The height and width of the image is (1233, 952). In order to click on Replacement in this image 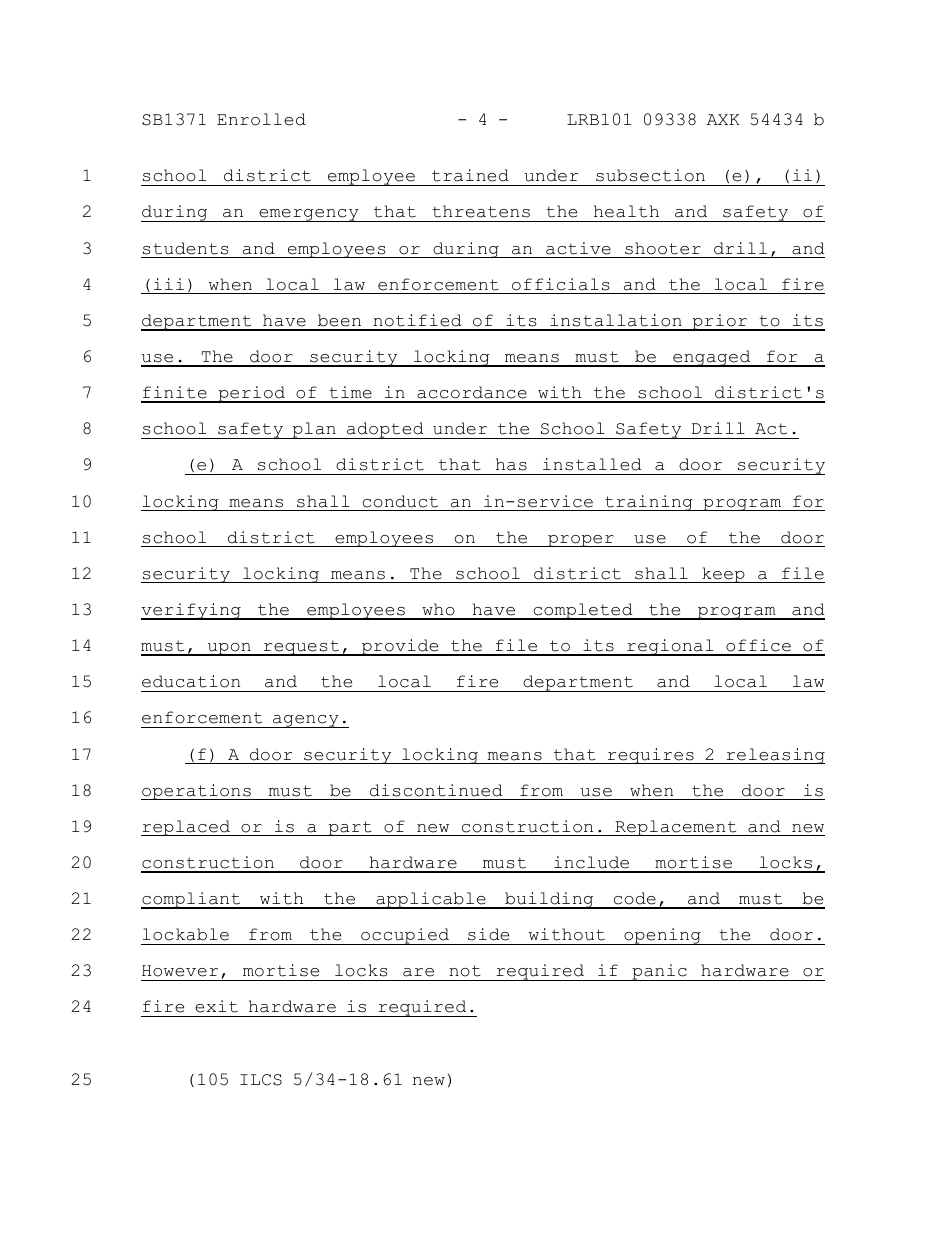, I will do `click(676, 828)`.
